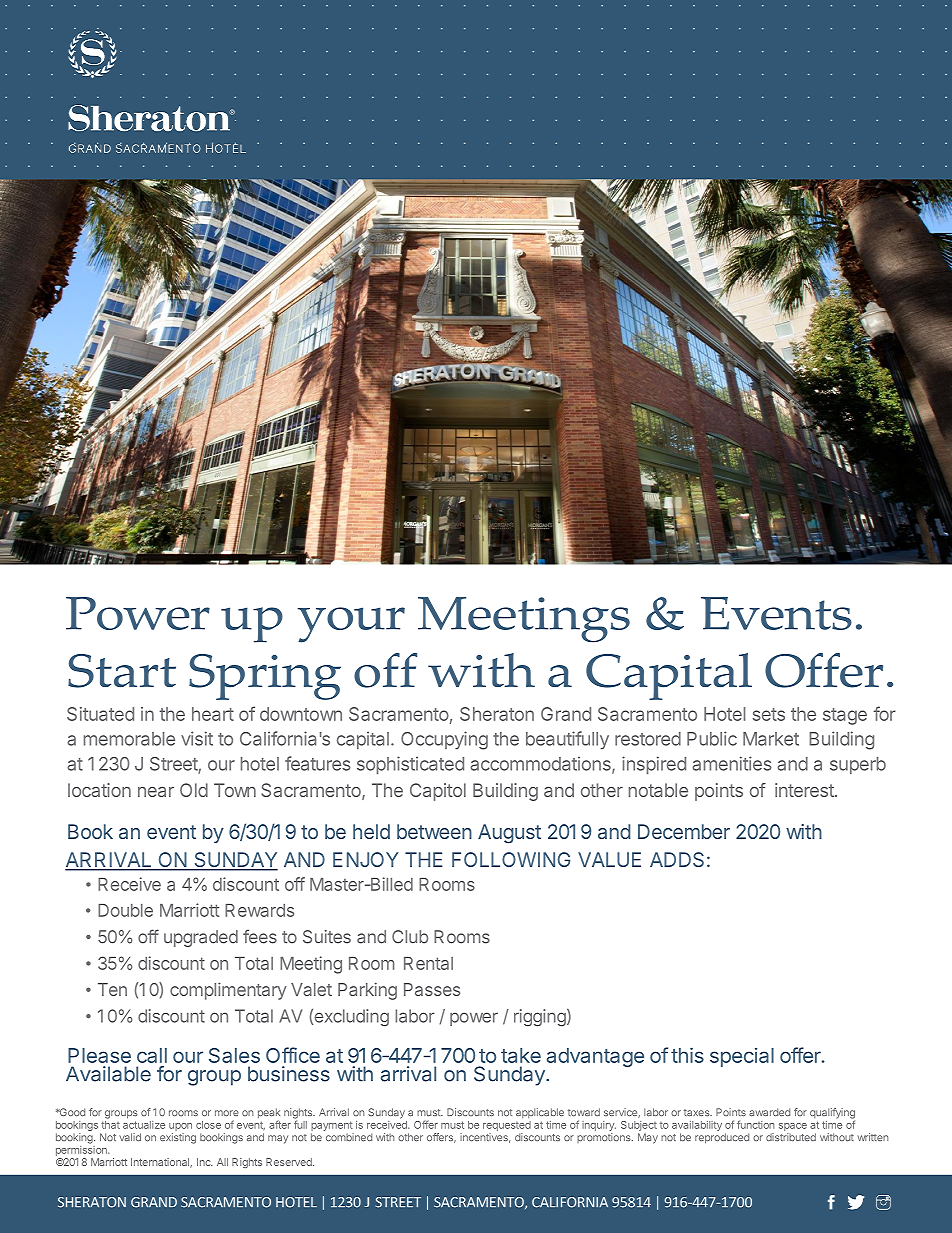 This document has width=952, height=1233. I want to click on sets, so click(769, 714).
